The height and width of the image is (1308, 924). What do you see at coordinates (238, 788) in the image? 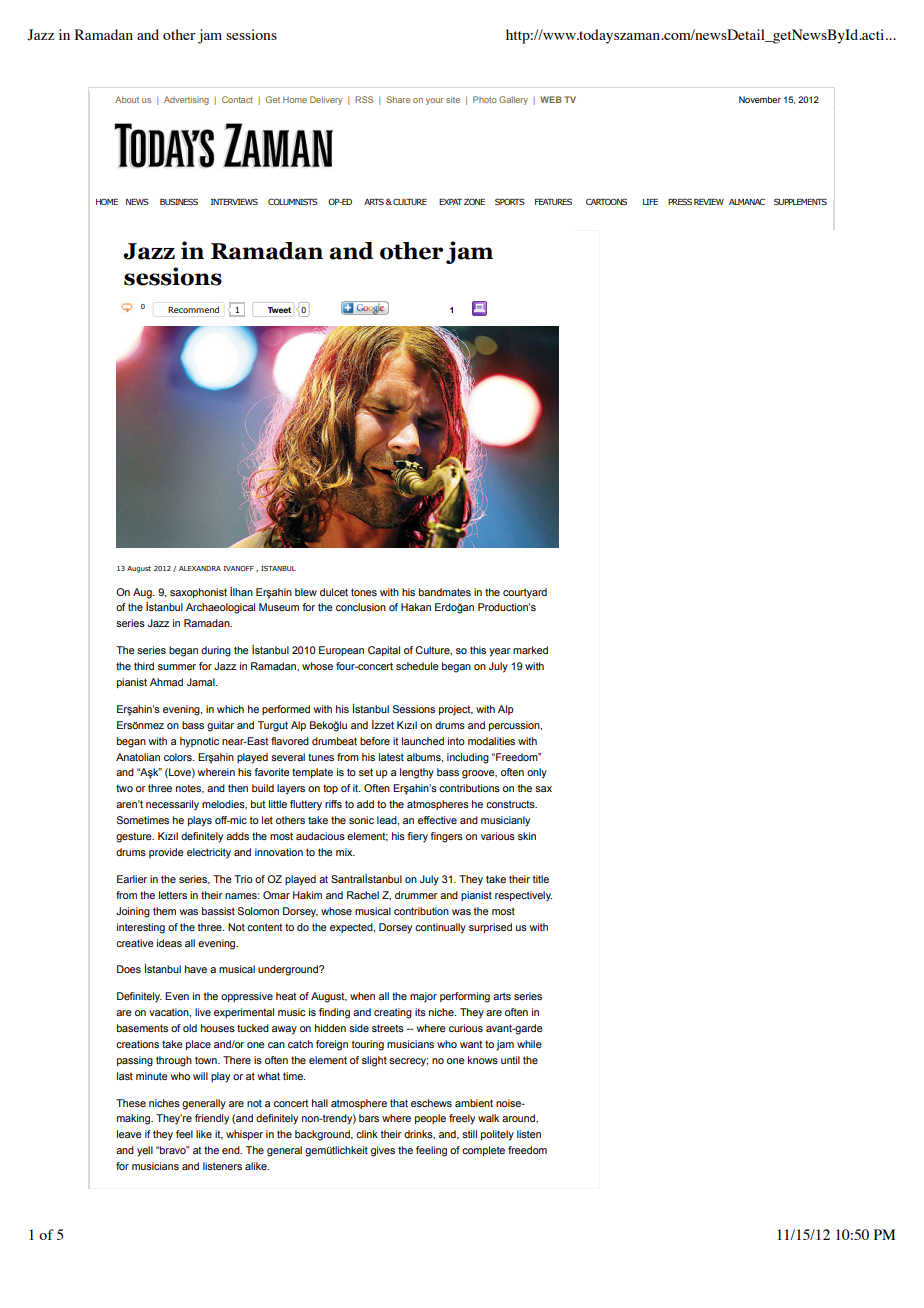
I see `then` at bounding box center [238, 788].
